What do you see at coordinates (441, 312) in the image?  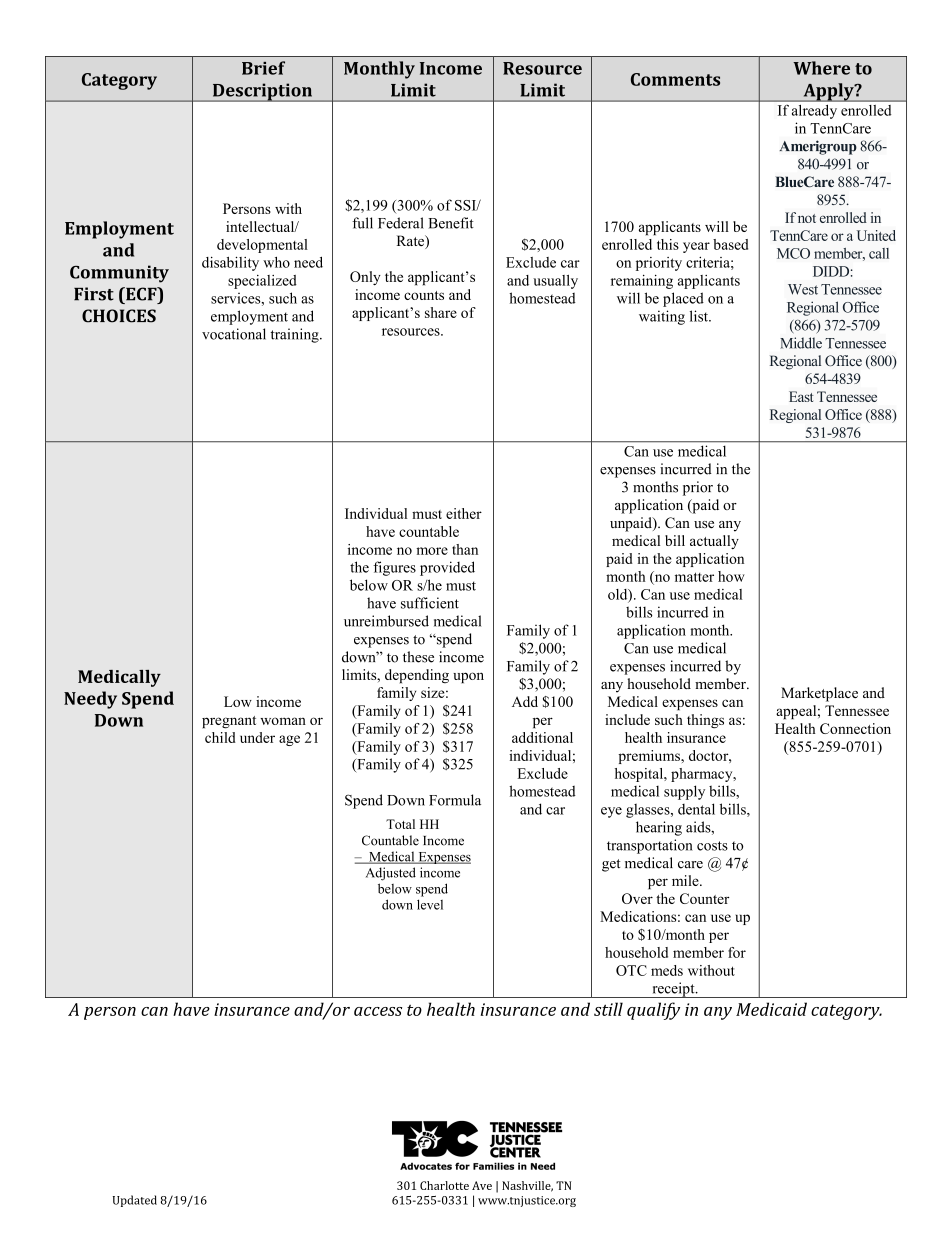 I see `share` at bounding box center [441, 312].
